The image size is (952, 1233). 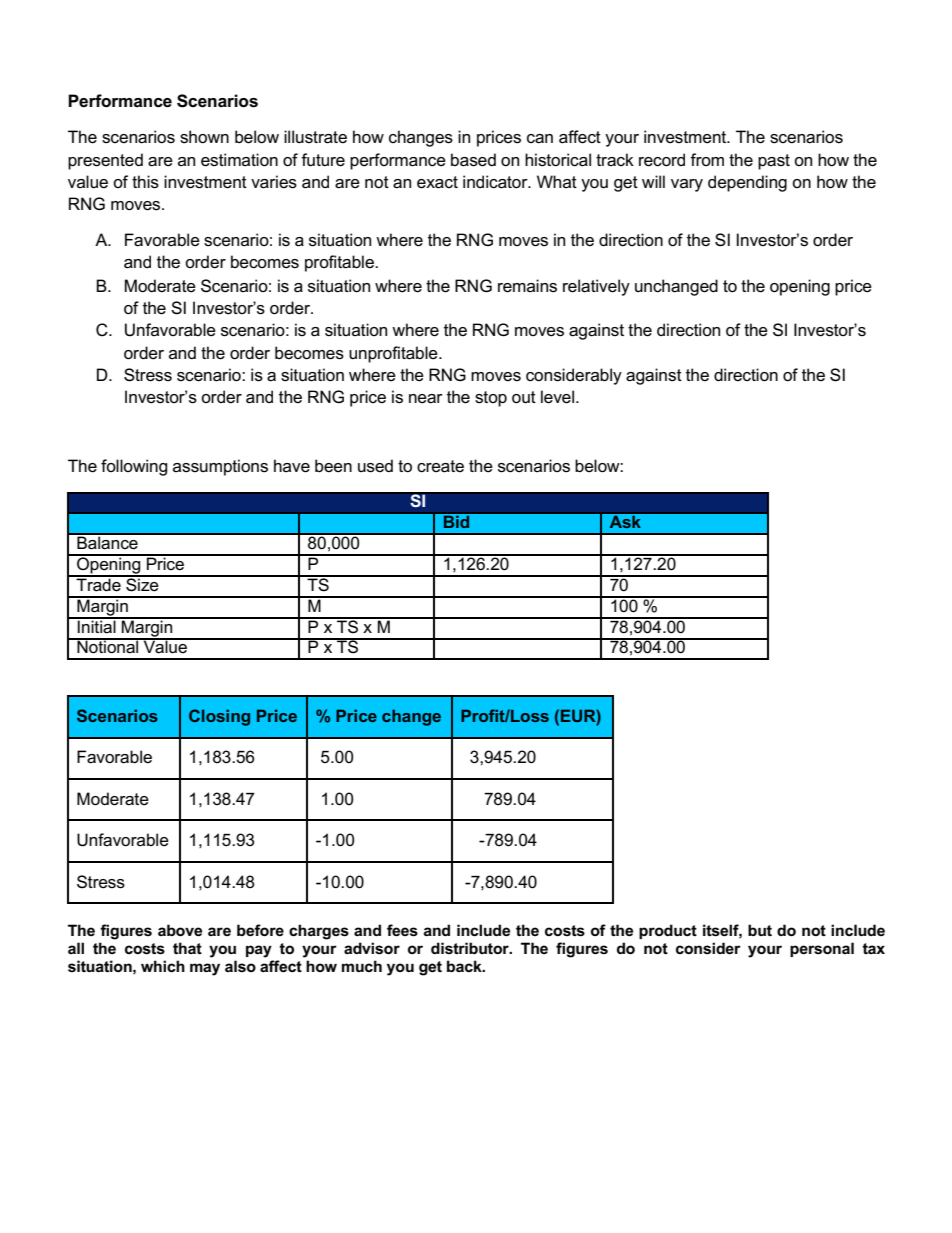 I want to click on distributor, so click(x=471, y=948).
